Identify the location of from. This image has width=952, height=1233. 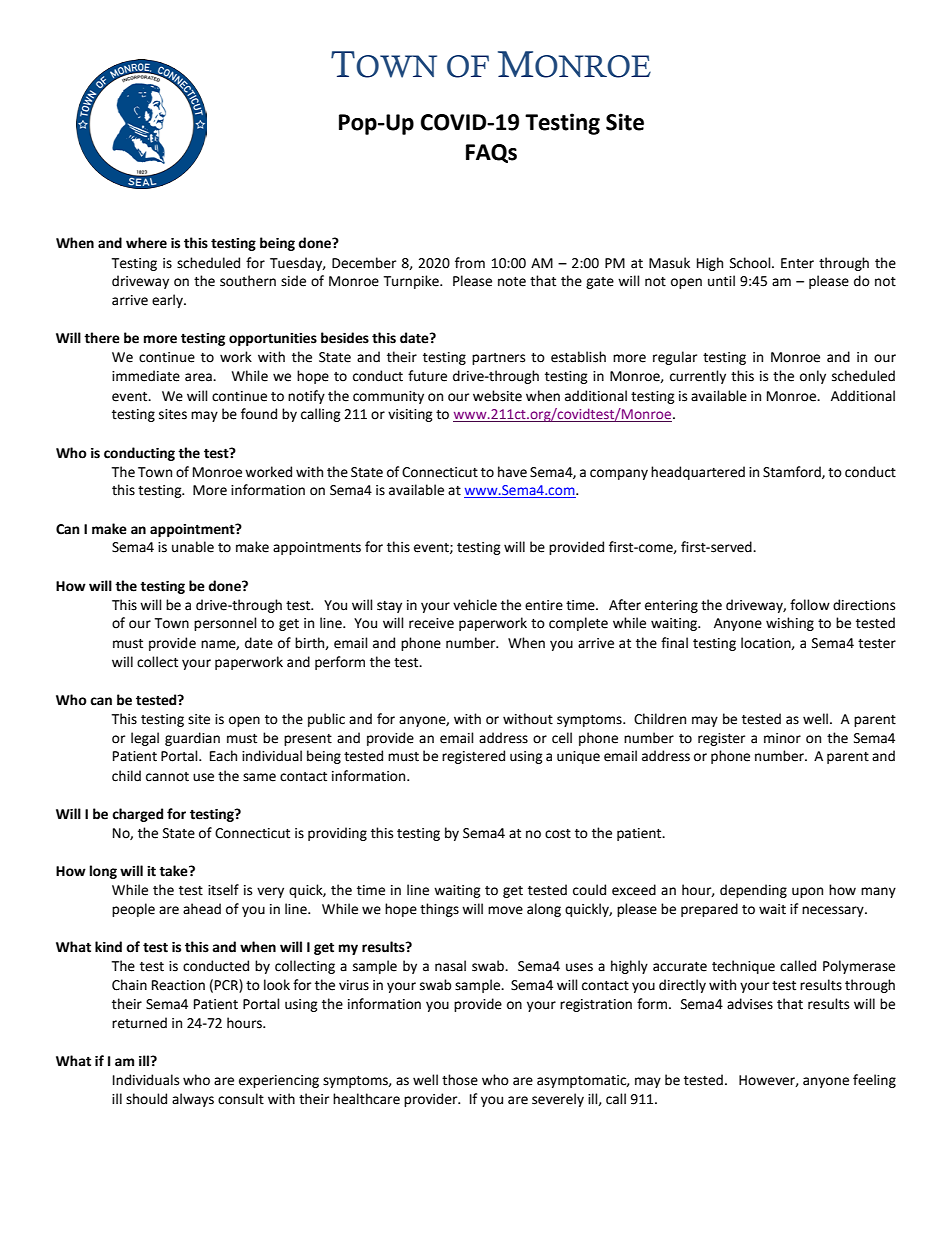
(470, 263).
